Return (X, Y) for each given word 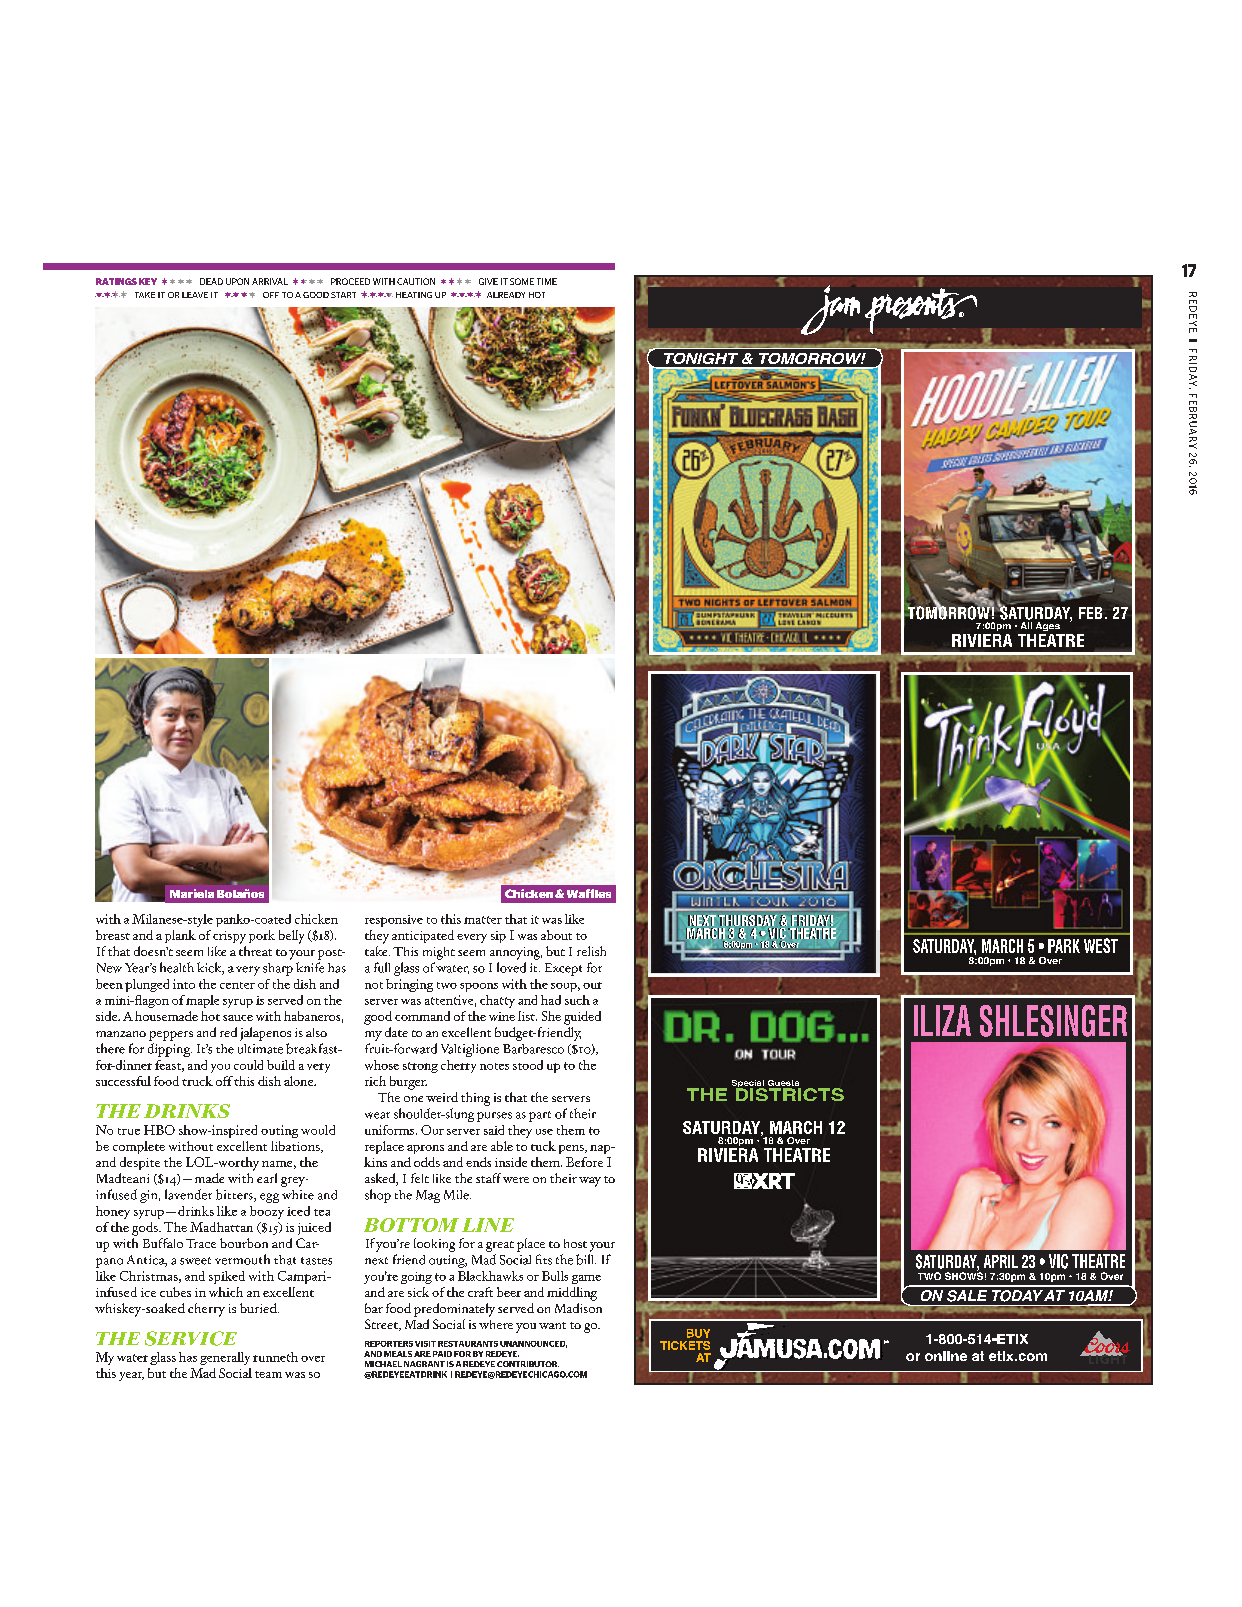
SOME (522, 281)
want (552, 1325)
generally (225, 1358)
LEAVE (195, 295)
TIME (547, 281)
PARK (1064, 946)
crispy (229, 937)
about (556, 935)
